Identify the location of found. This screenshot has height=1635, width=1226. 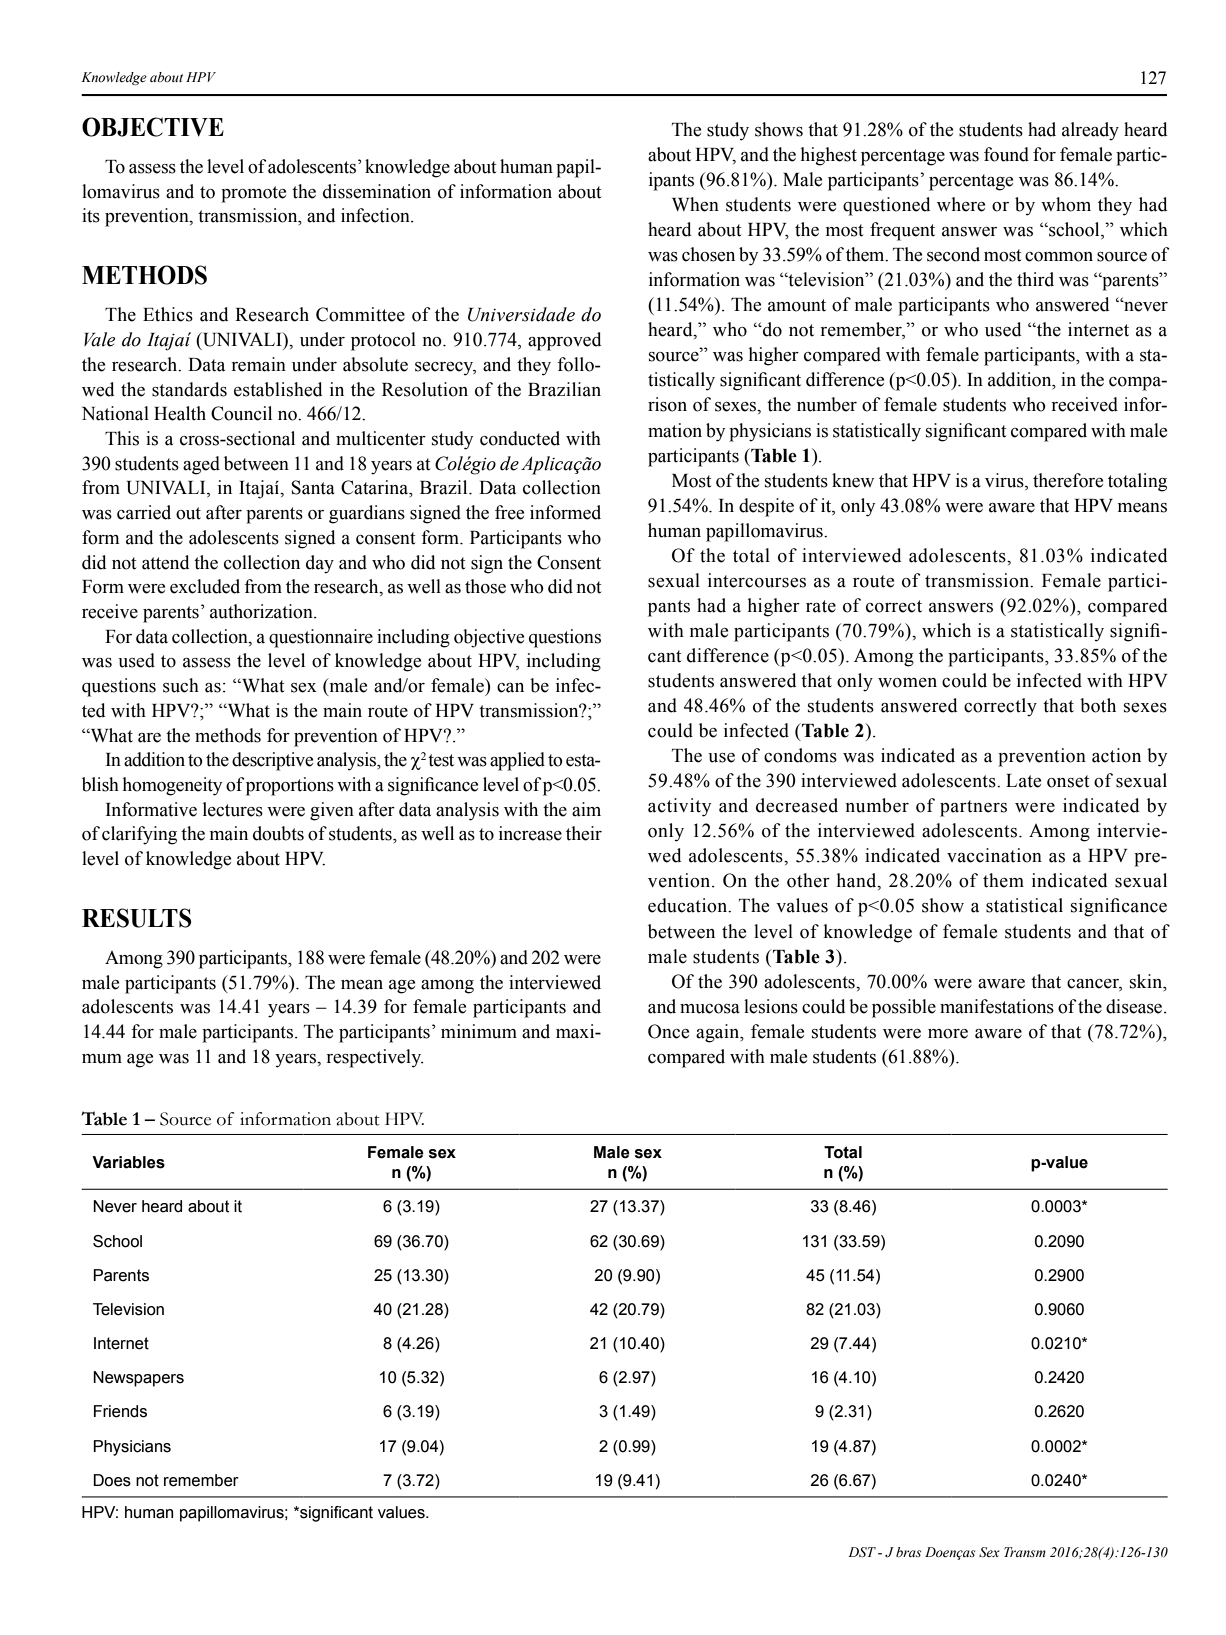
(1006, 154).
